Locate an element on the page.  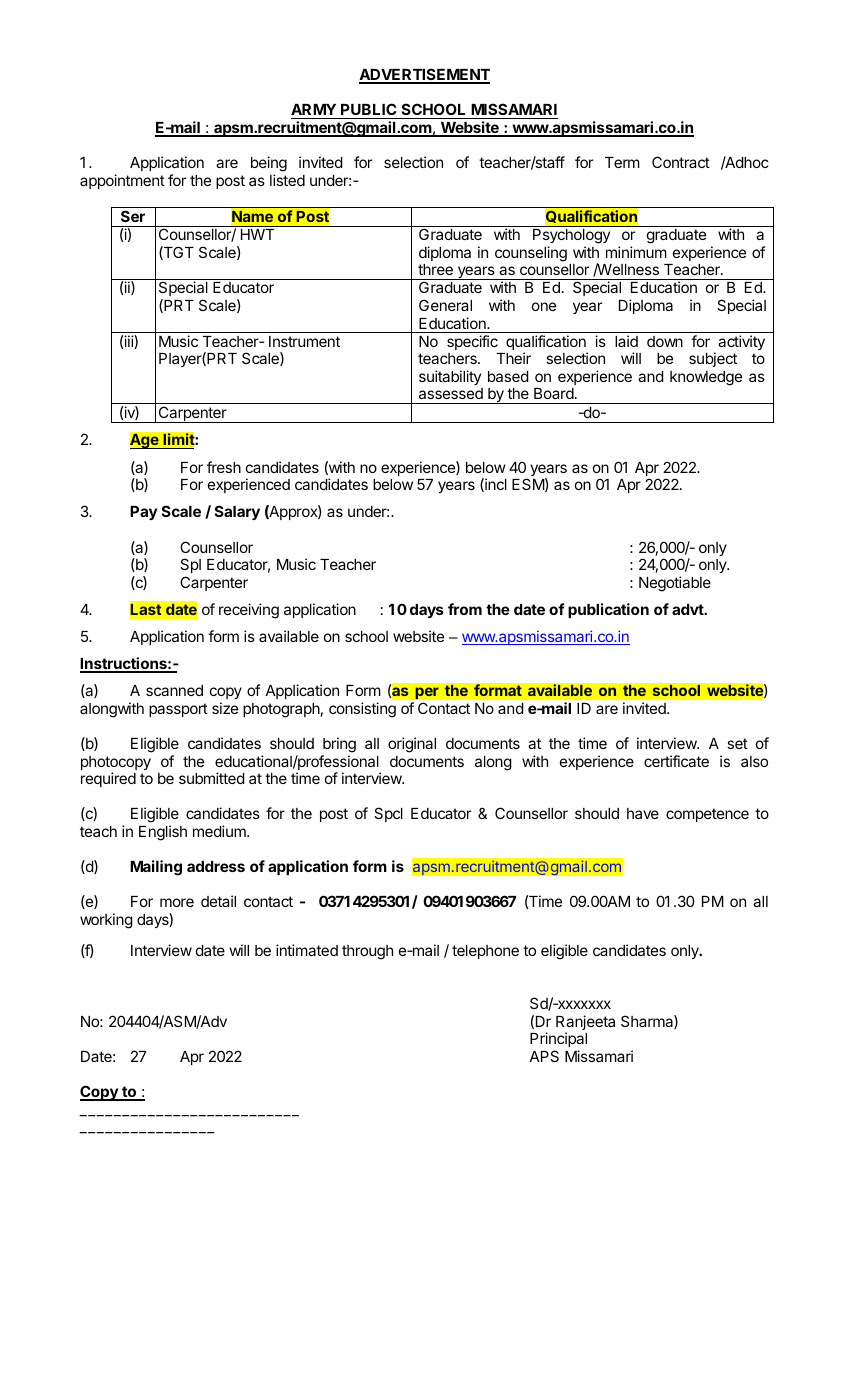
original is located at coordinates (412, 745).
